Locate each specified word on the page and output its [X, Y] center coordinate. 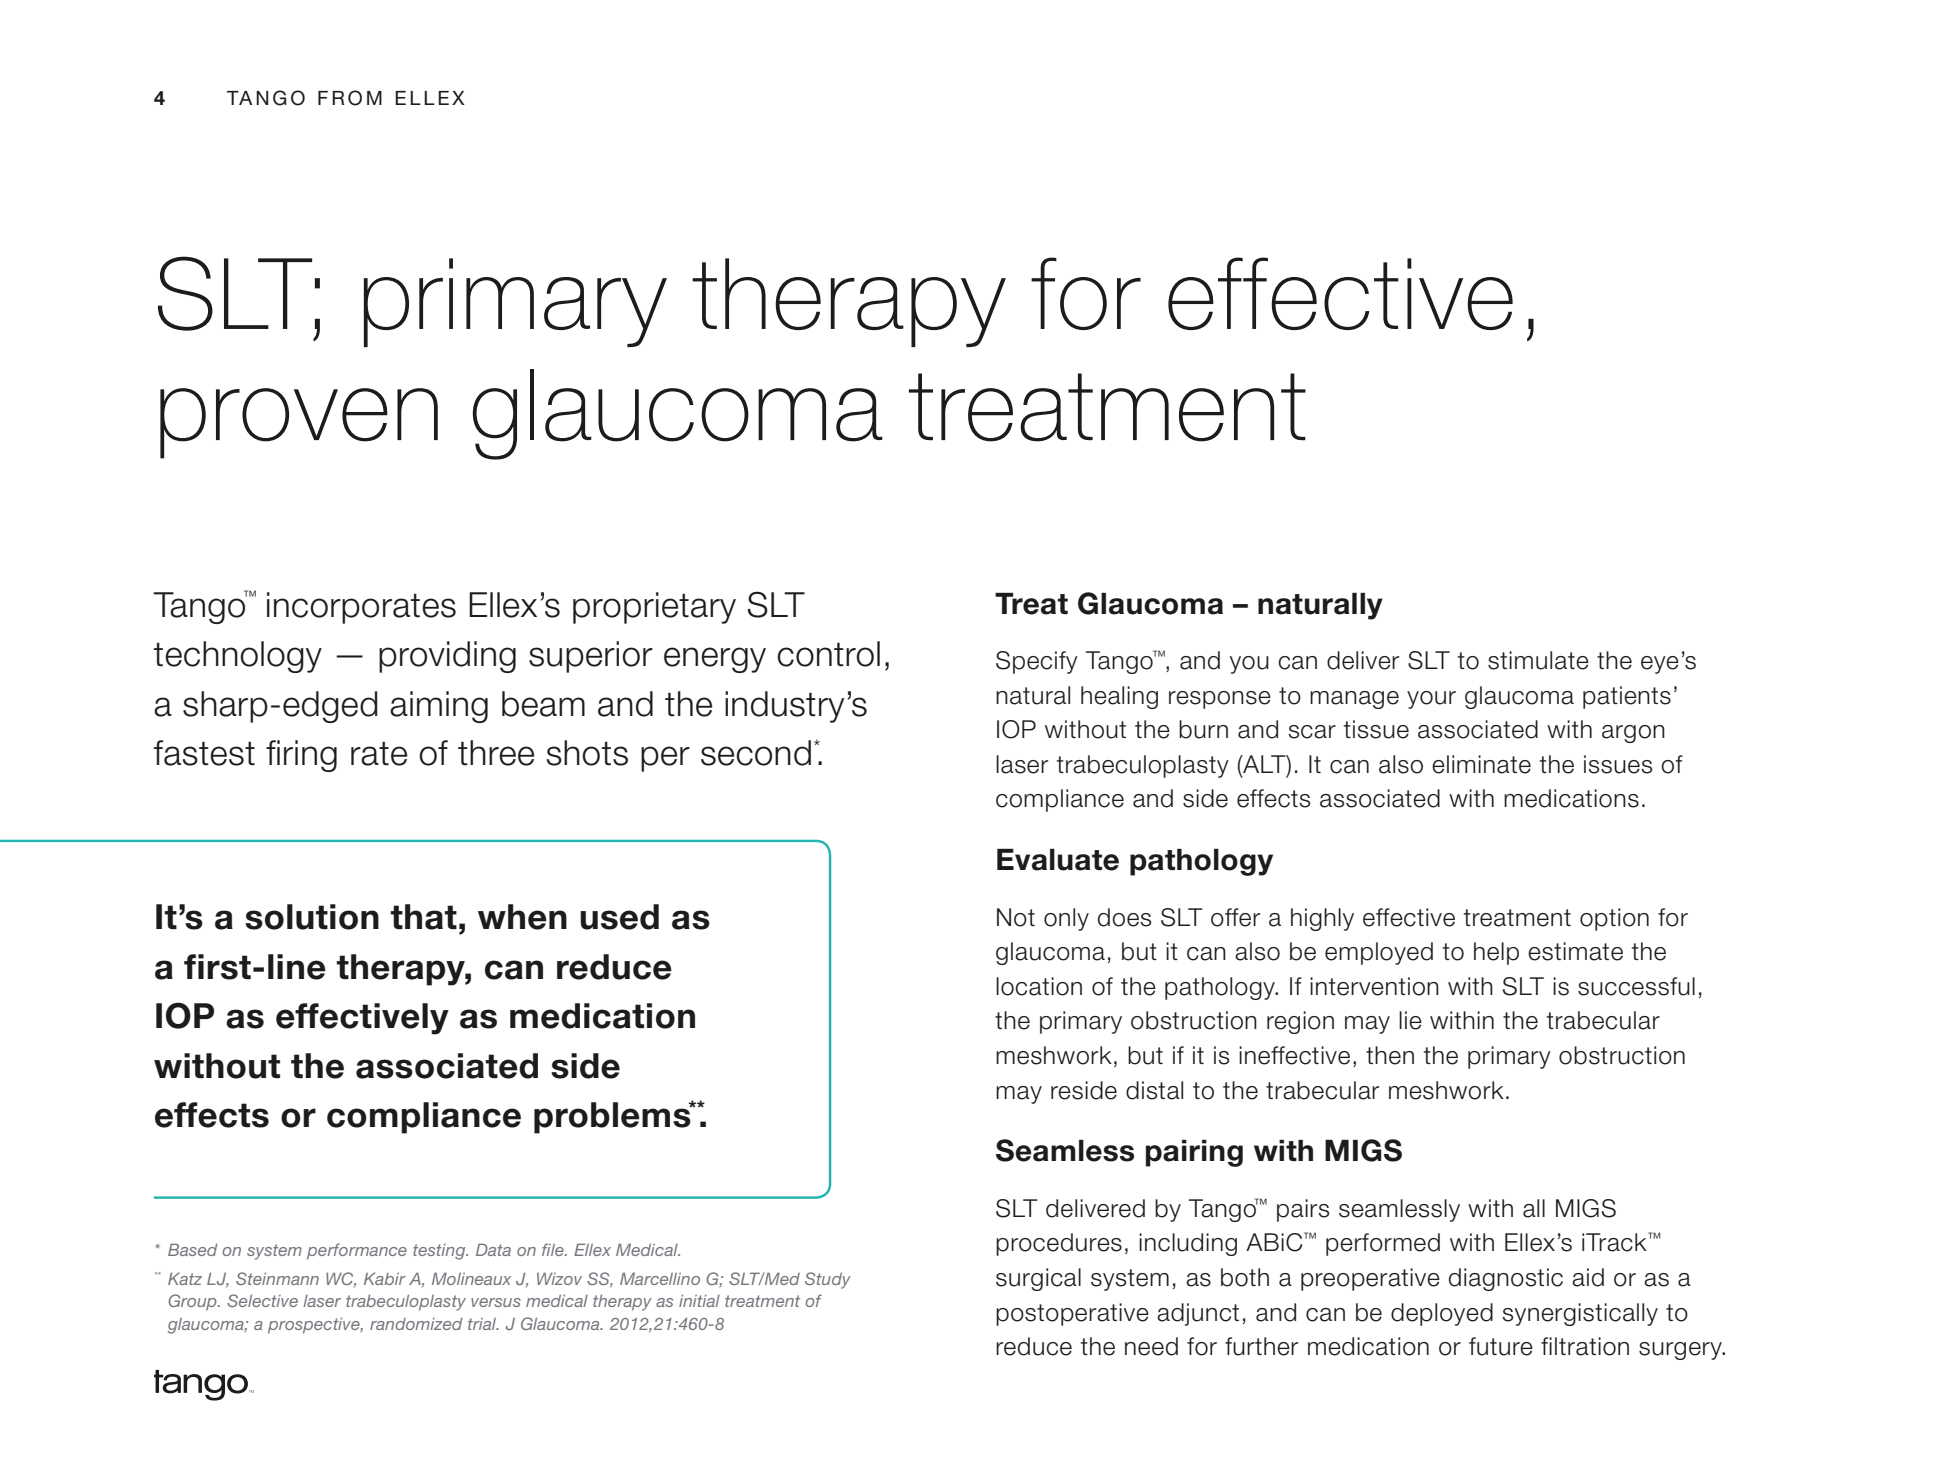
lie [1410, 1020]
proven [299, 423]
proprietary [654, 608]
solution [312, 917]
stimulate [1538, 660]
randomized [416, 1324]
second [756, 753]
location [1039, 986]
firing [301, 756]
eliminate [1481, 764]
